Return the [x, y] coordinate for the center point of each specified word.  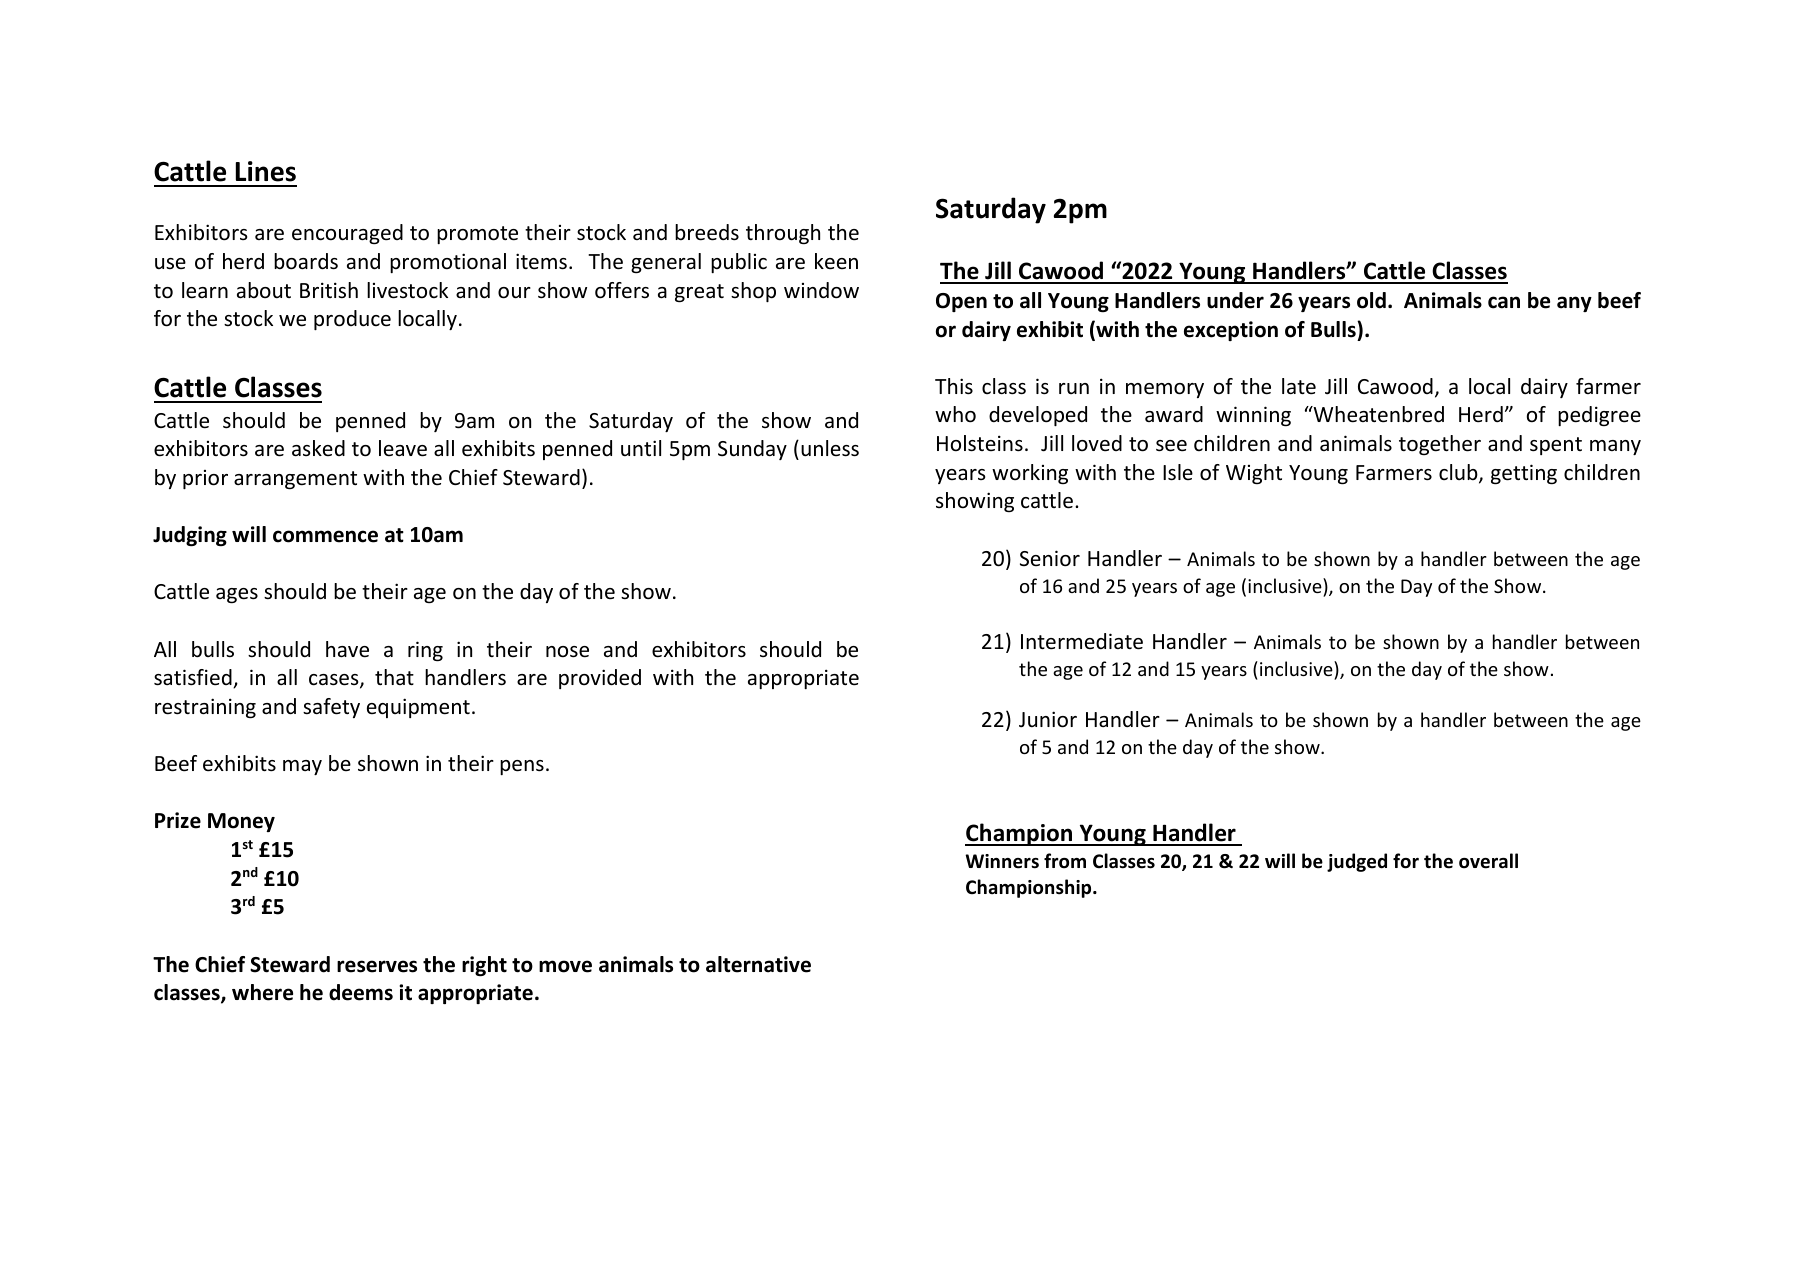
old [1371, 300]
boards [306, 261]
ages [237, 595]
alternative [758, 964]
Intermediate [1082, 641]
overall [1488, 861]
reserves [377, 966]
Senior [1050, 558]
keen [836, 261]
